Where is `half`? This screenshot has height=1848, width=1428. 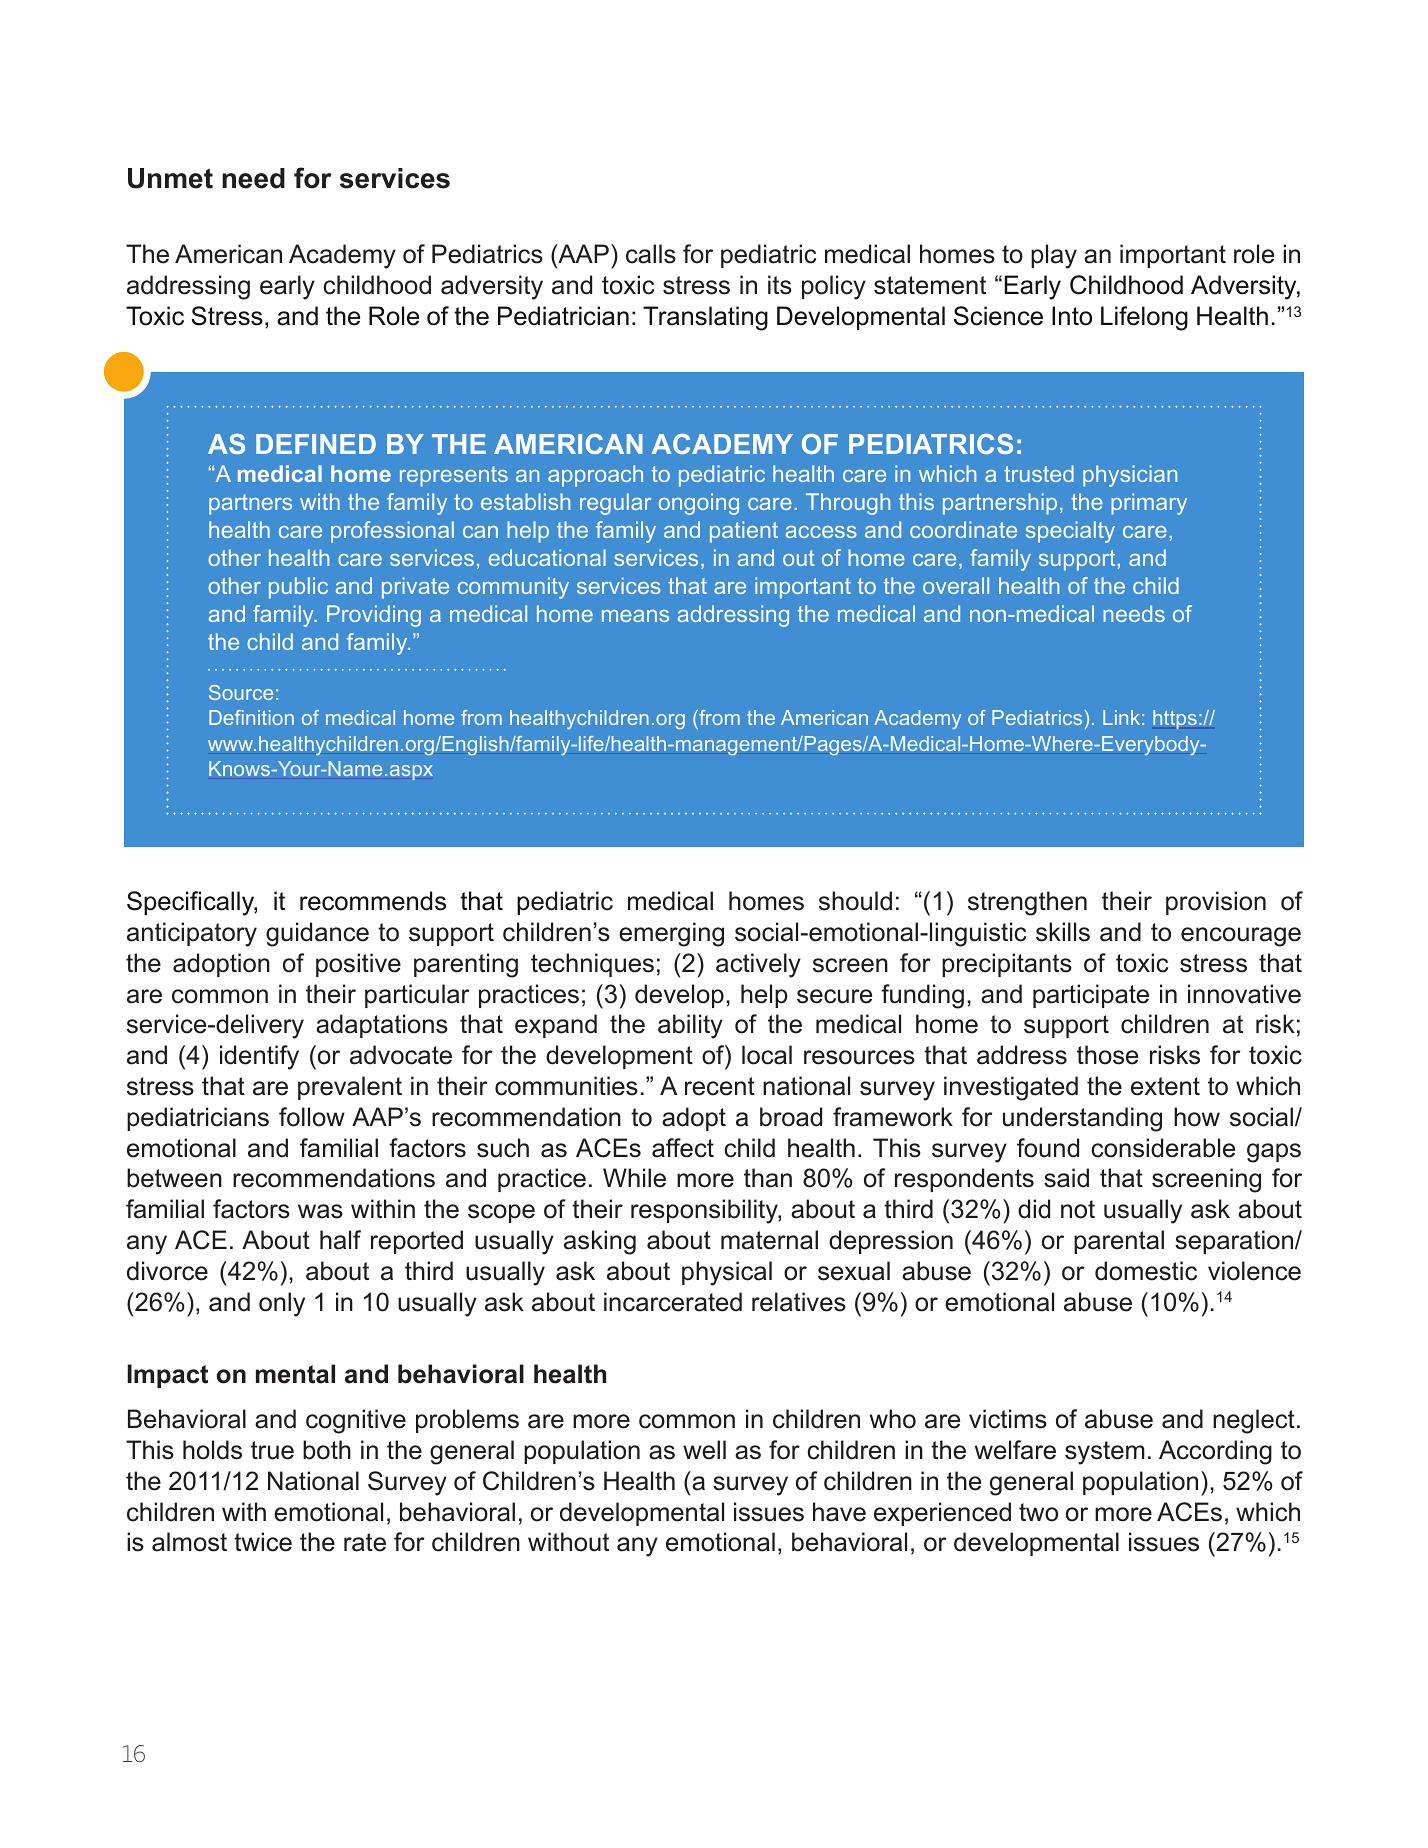
half is located at coordinates (340, 1240).
